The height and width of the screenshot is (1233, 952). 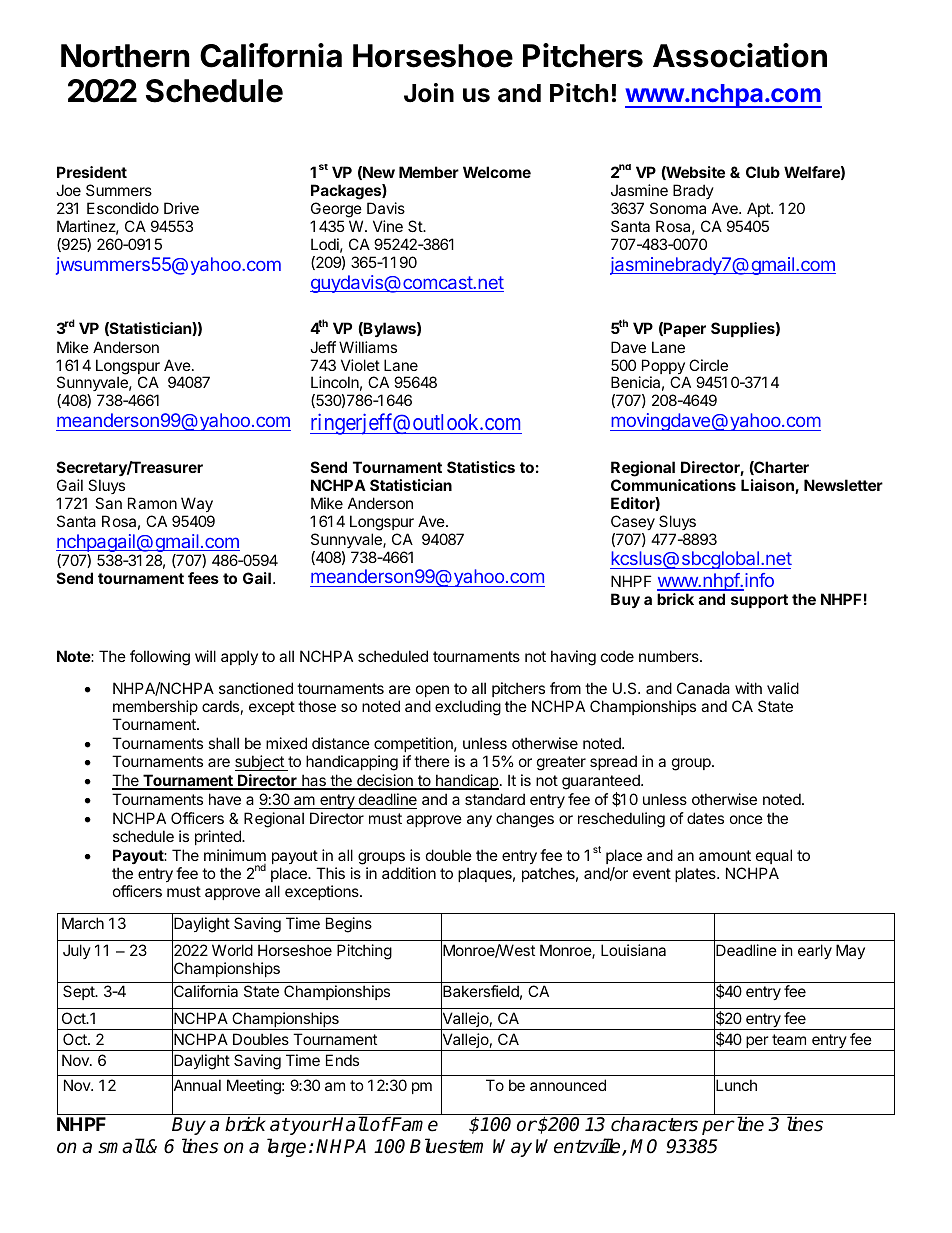 What do you see at coordinates (196, 1086) in the screenshot?
I see `Annual` at bounding box center [196, 1086].
